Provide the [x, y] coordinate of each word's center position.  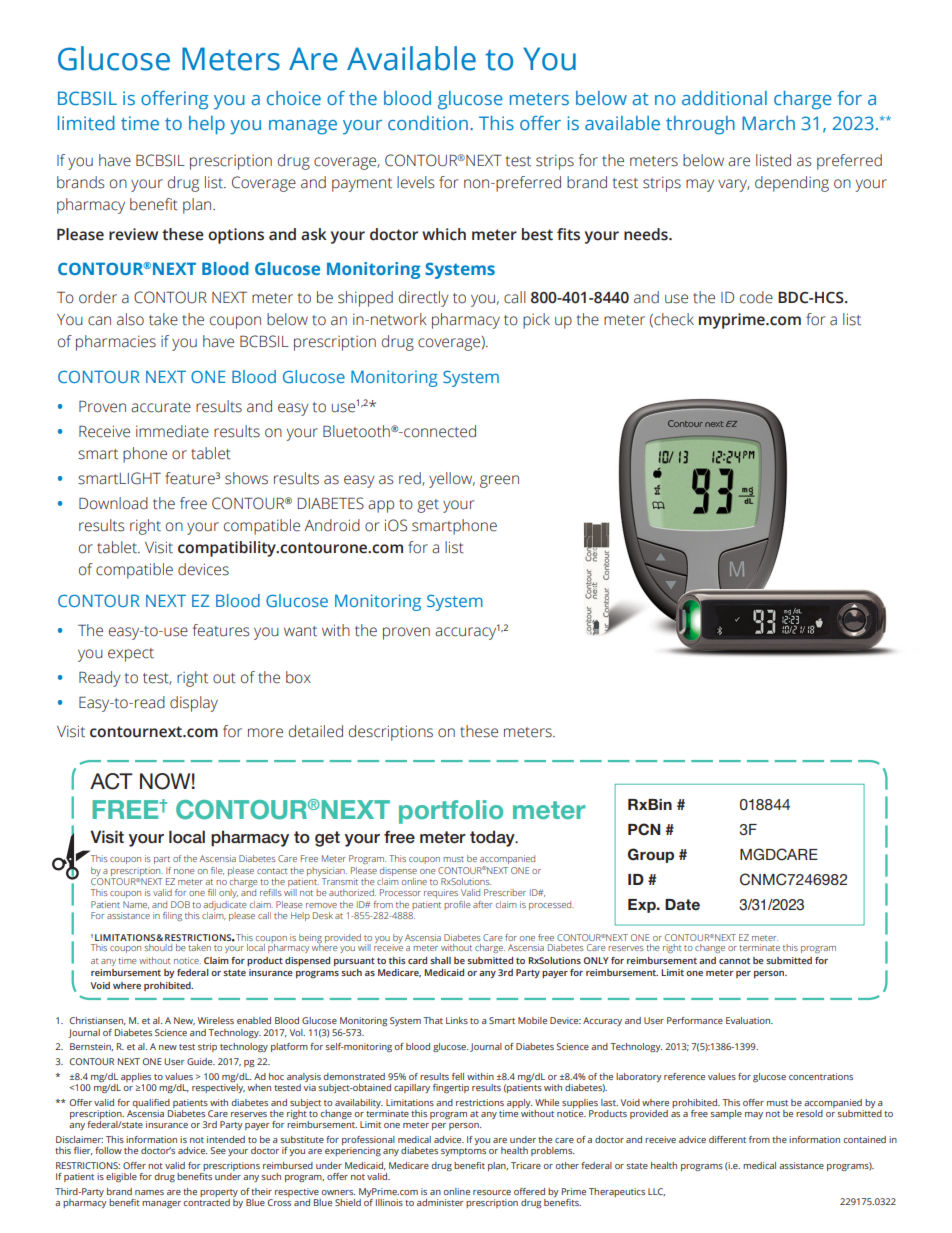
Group [651, 855]
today [493, 838]
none [184, 871]
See [218, 1150]
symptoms [463, 1152]
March [768, 123]
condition [428, 123]
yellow [452, 480]
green [499, 481]
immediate [172, 431]
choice [294, 98]
